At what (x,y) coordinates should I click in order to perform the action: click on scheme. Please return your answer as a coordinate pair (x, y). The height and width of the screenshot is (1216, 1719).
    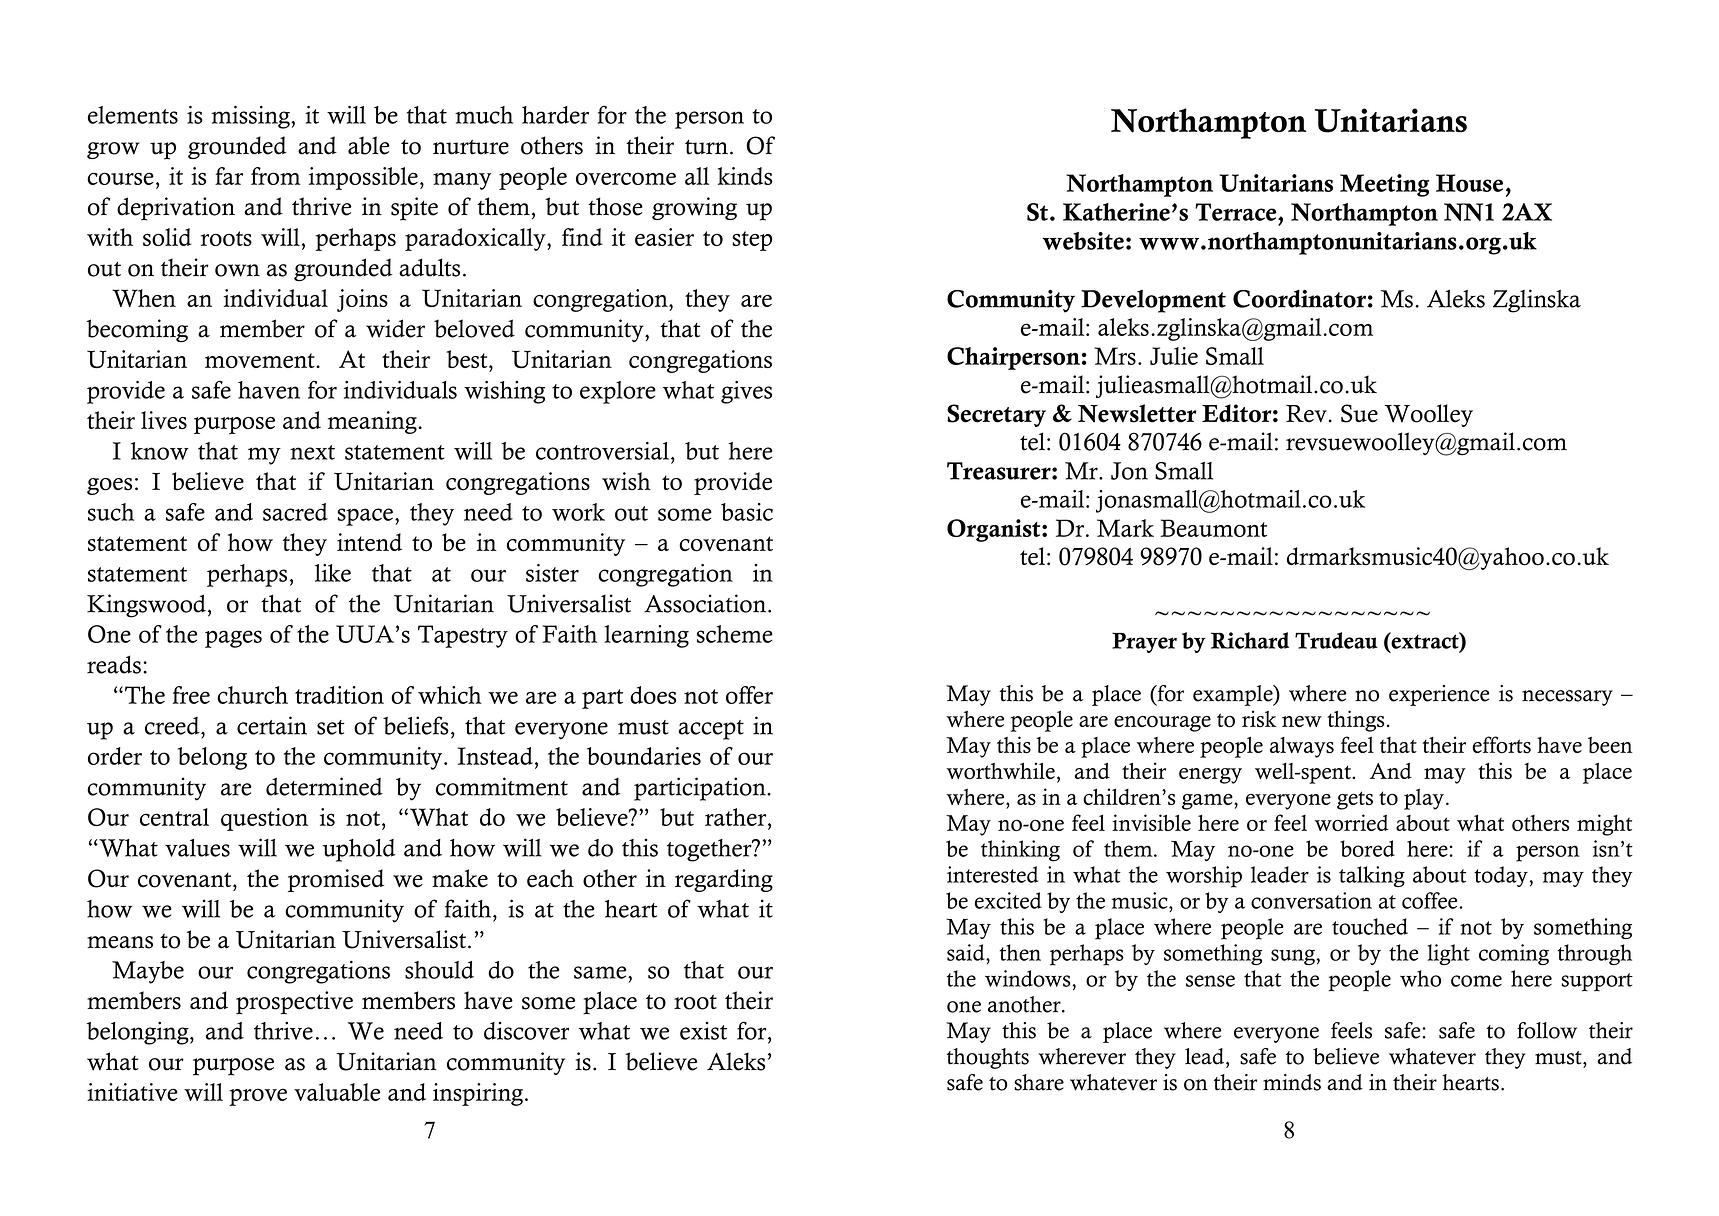
    Looking at the image, I should click on (735, 634).
